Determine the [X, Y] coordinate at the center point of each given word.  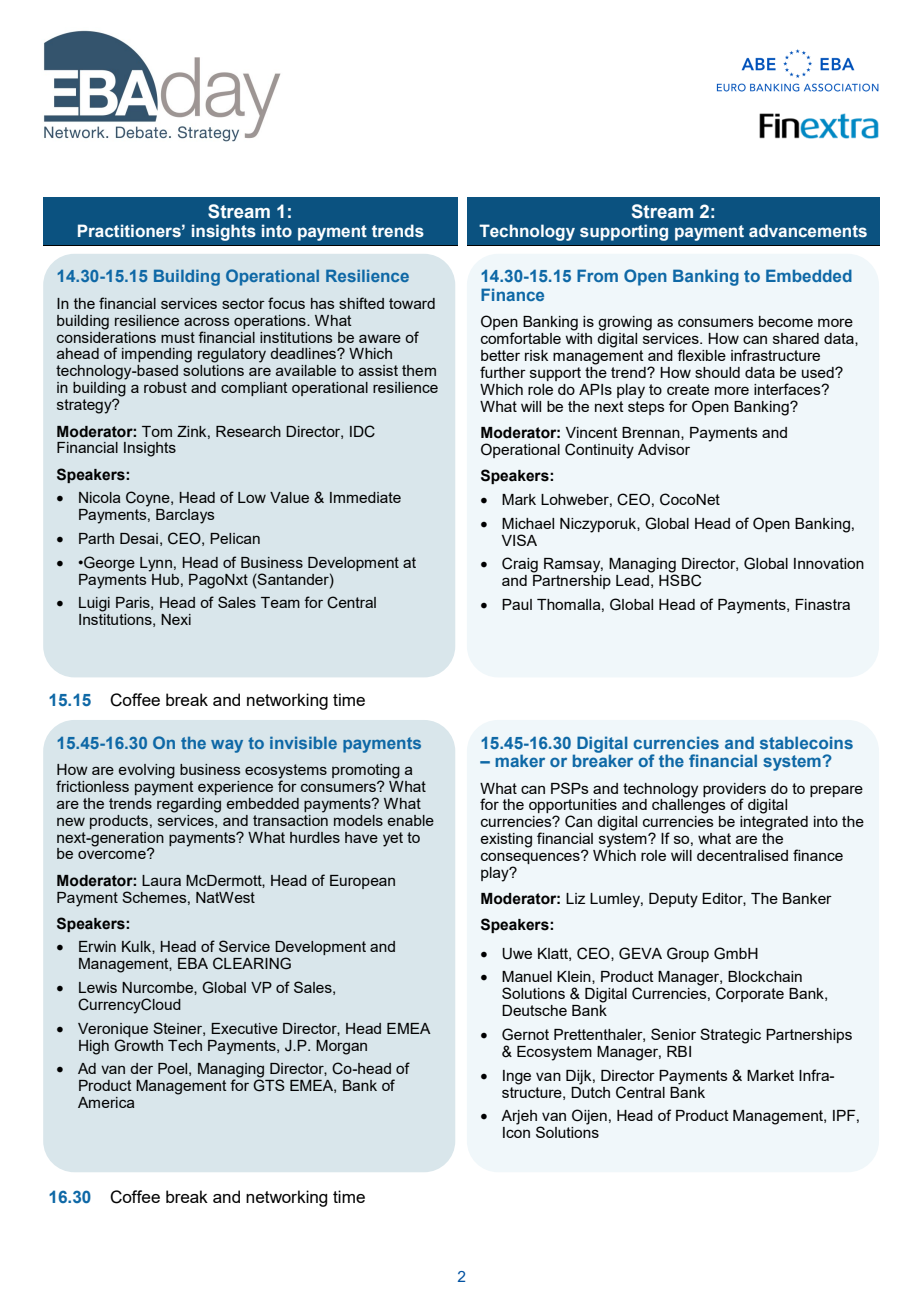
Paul [517, 604]
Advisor [664, 449]
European [362, 882]
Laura [161, 880]
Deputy [673, 900]
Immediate [365, 497]
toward [412, 303]
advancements [808, 231]
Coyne [149, 499]
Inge [517, 1077]
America [106, 1102]
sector [243, 303]
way [227, 746]
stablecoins [806, 742]
